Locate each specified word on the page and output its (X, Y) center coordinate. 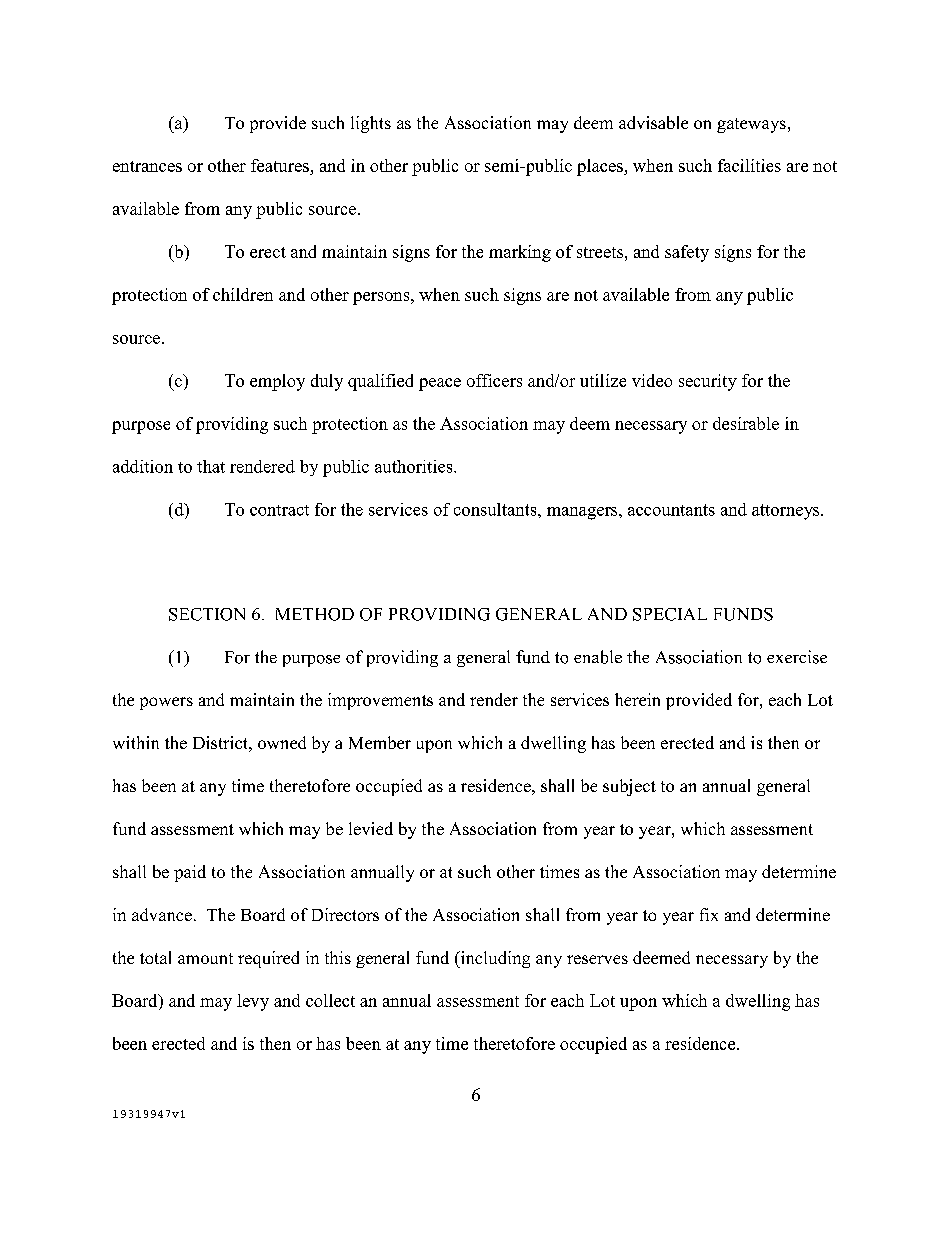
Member (380, 742)
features (281, 167)
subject (629, 787)
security (708, 382)
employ (277, 382)
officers (494, 380)
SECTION (207, 614)
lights (371, 124)
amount (205, 958)
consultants (496, 509)
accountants (671, 510)
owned (282, 742)
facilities (749, 165)
